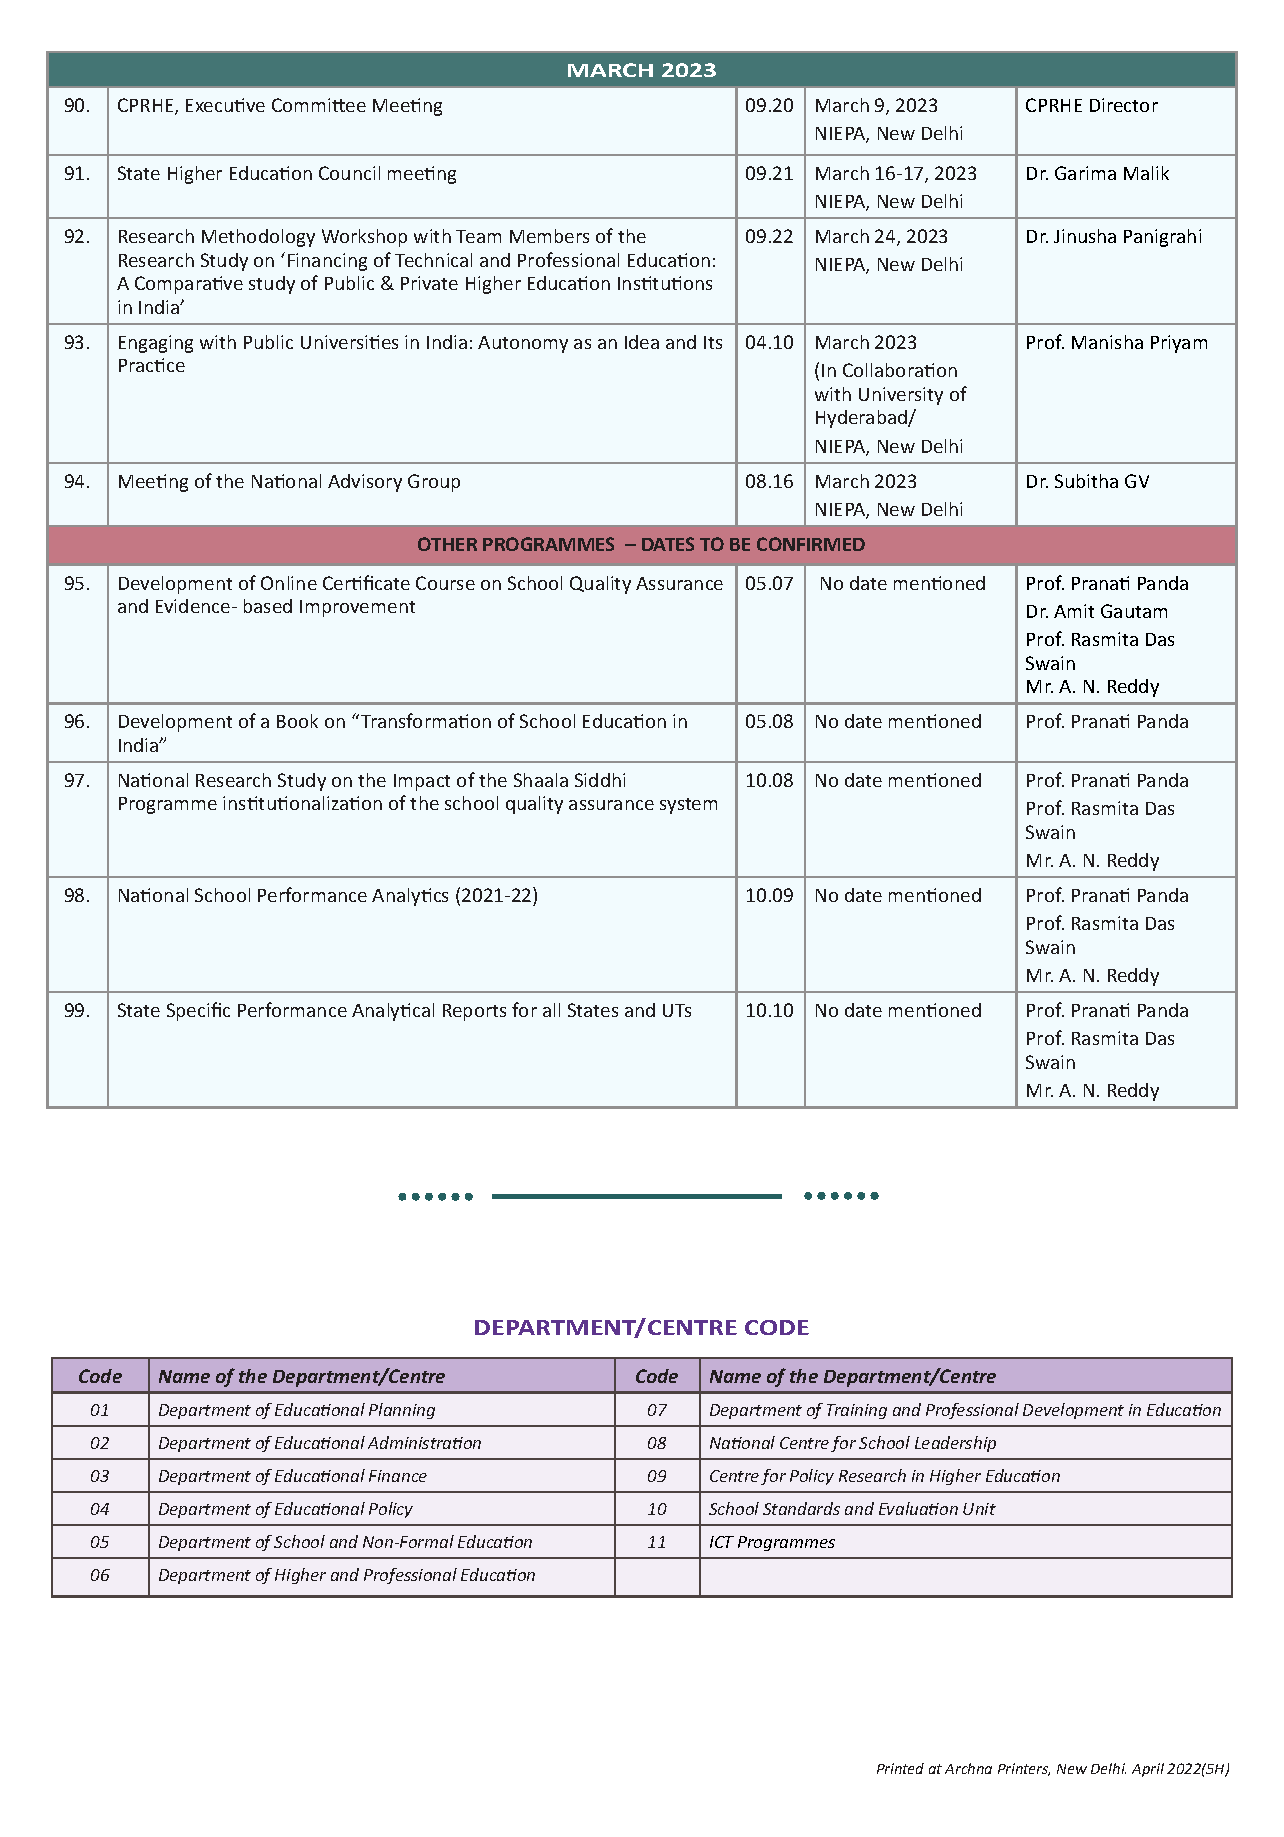 This document has height=1837, width=1284. Describe the element at coordinates (955, 1444) in the document. I see `Leadership` at that location.
